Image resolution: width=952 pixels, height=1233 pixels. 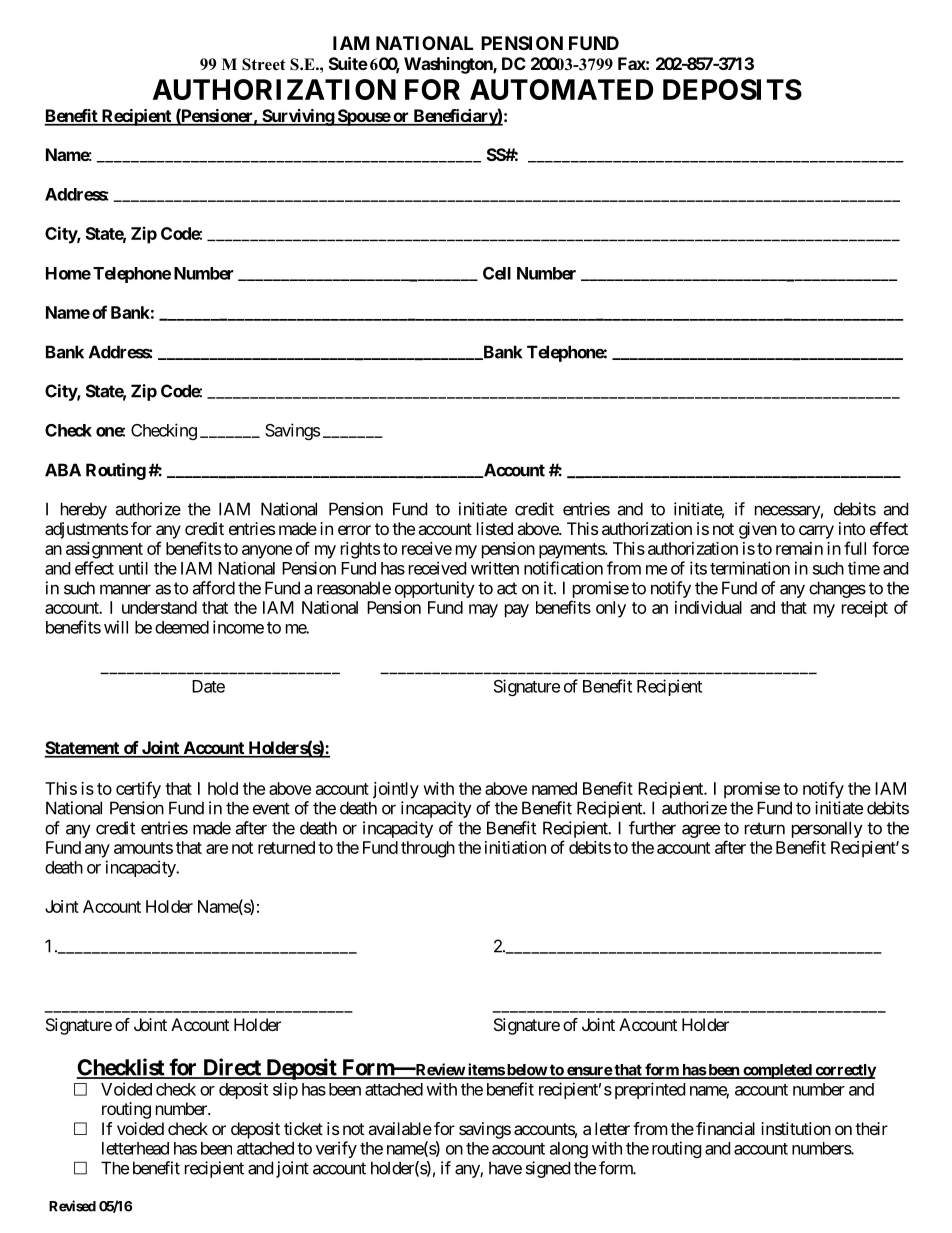 What do you see at coordinates (264, 64) in the screenshot?
I see `Street` at bounding box center [264, 64].
